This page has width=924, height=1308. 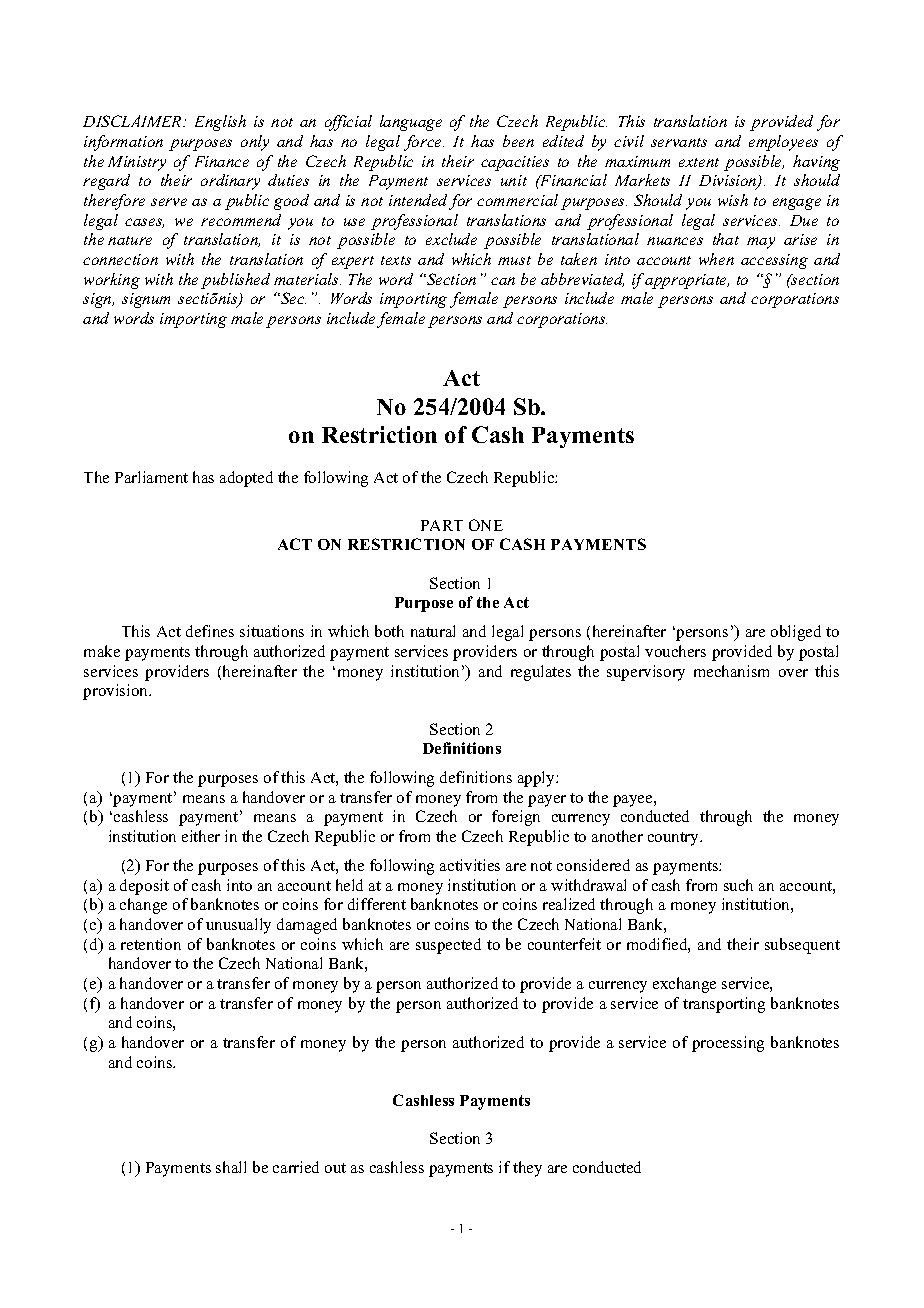 What do you see at coordinates (527, 1169) in the page?
I see `they` at bounding box center [527, 1169].
